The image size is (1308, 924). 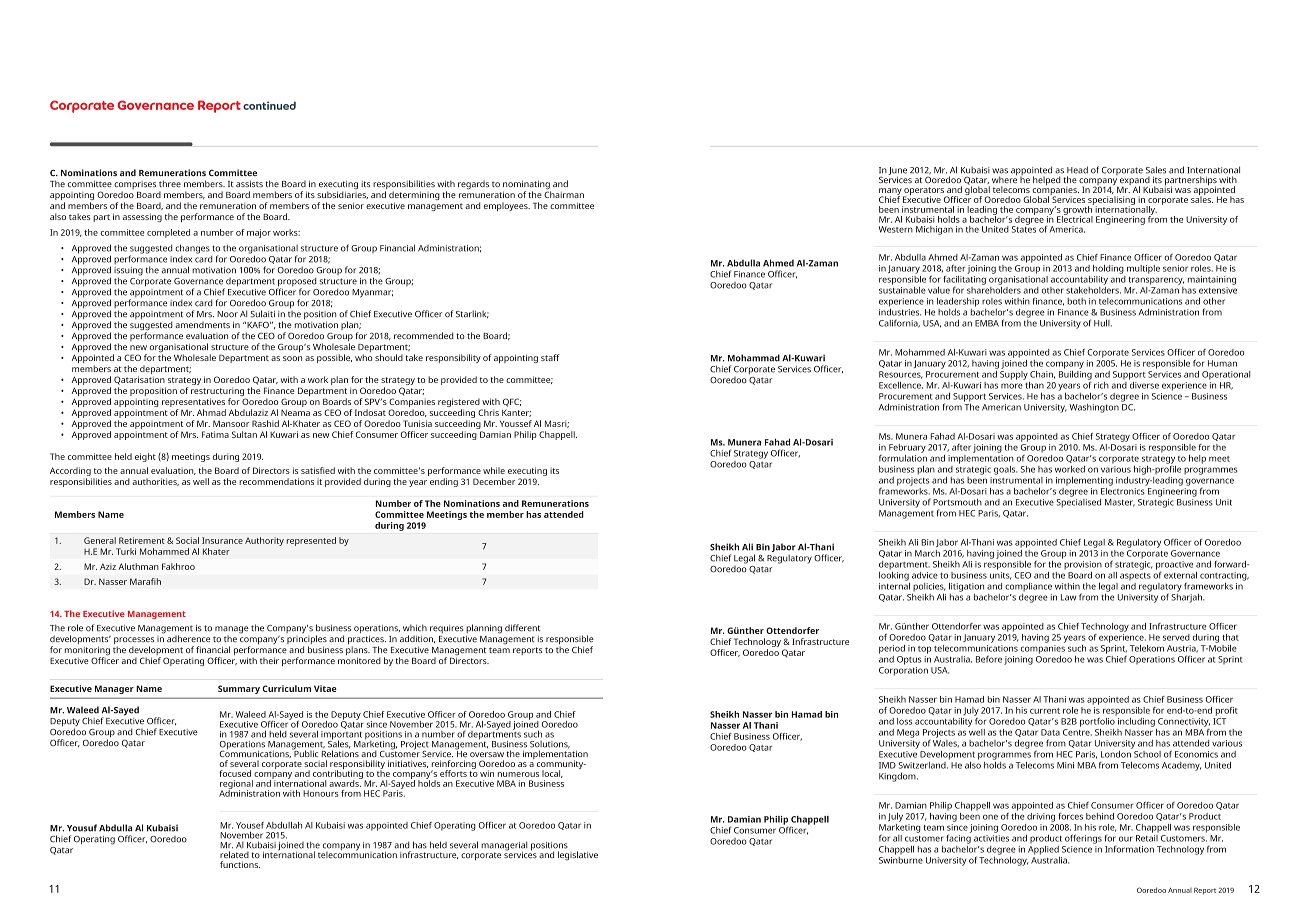 What do you see at coordinates (1108, 269) in the image?
I see `holding` at bounding box center [1108, 269].
